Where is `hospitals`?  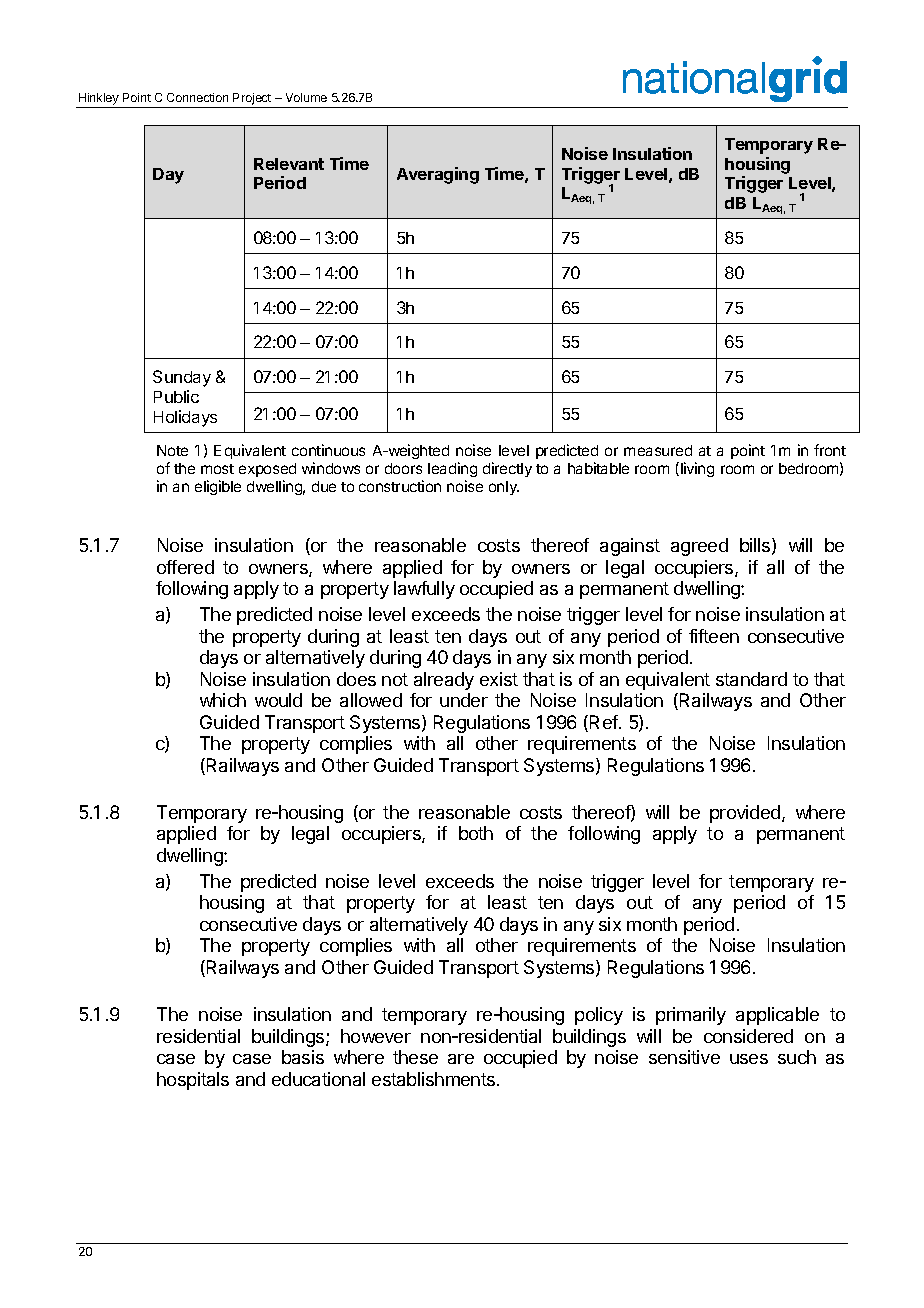 hospitals is located at coordinates (193, 1081).
